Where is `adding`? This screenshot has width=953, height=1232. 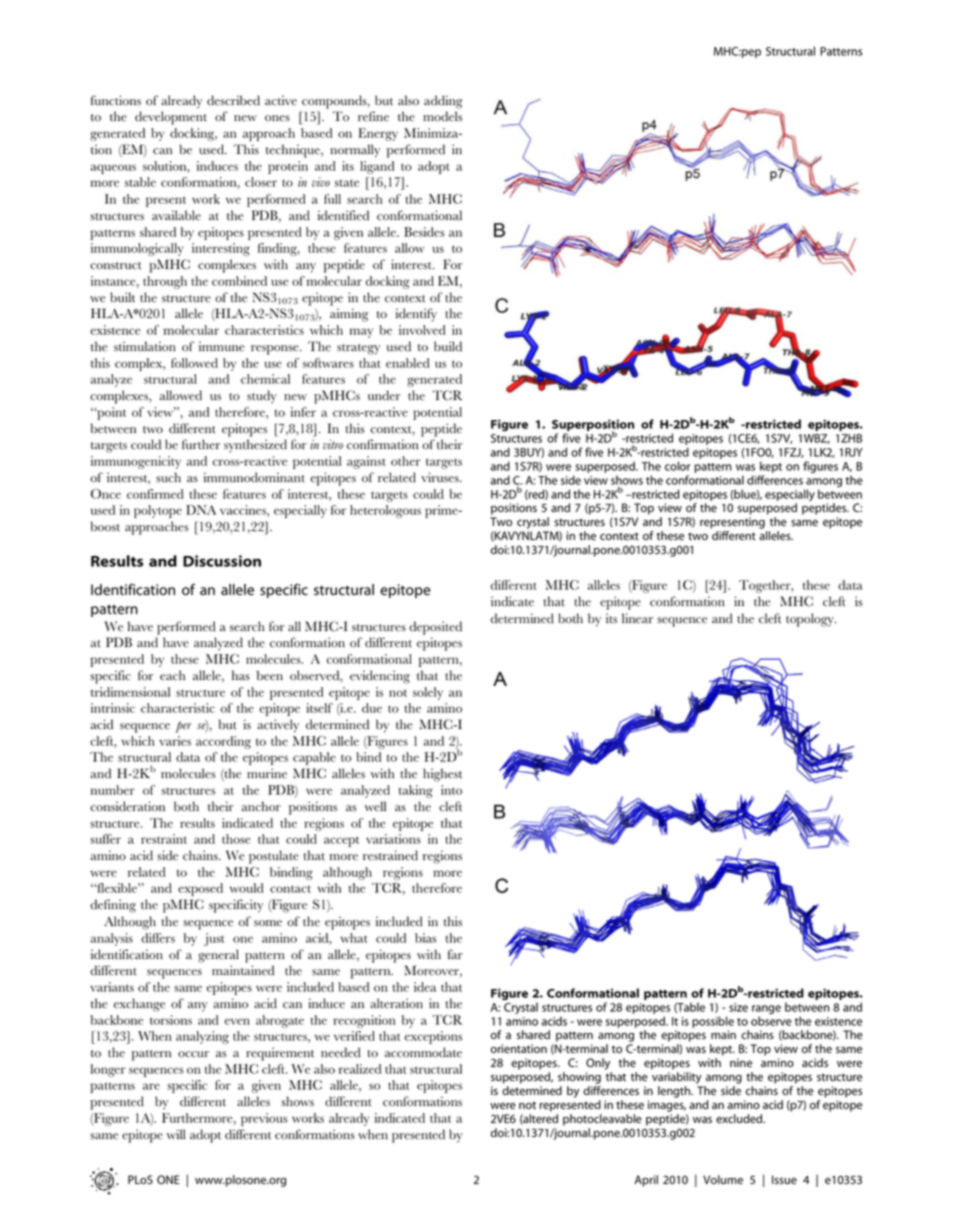 adding is located at coordinates (443, 102).
